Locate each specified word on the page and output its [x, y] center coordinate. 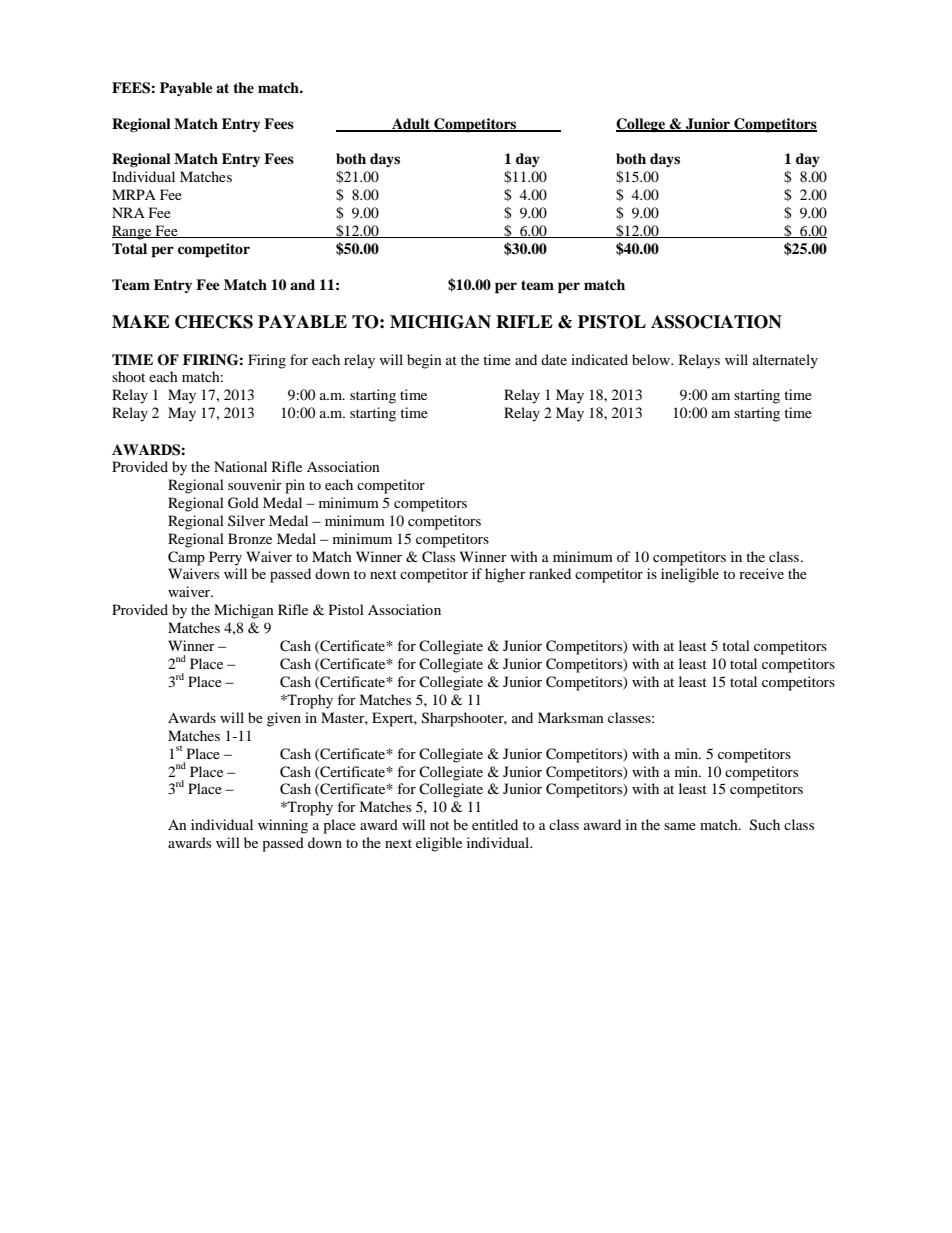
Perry [225, 558]
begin [424, 361]
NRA [128, 212]
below [652, 359]
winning [283, 826]
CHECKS [214, 322]
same [680, 826]
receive [761, 573]
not [439, 825]
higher [505, 575]
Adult [411, 124]
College [642, 125]
